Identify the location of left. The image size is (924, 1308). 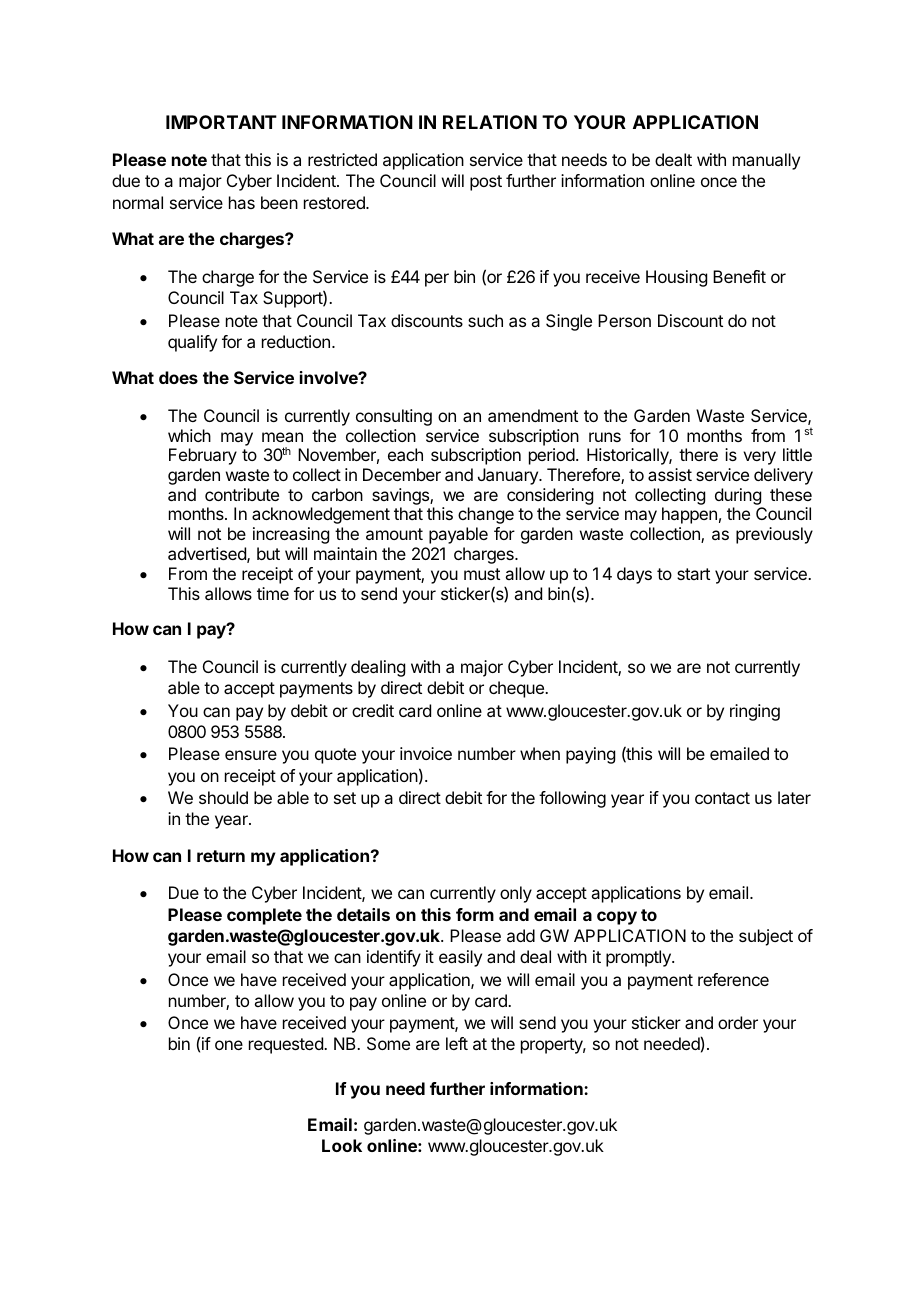
(457, 1043).
